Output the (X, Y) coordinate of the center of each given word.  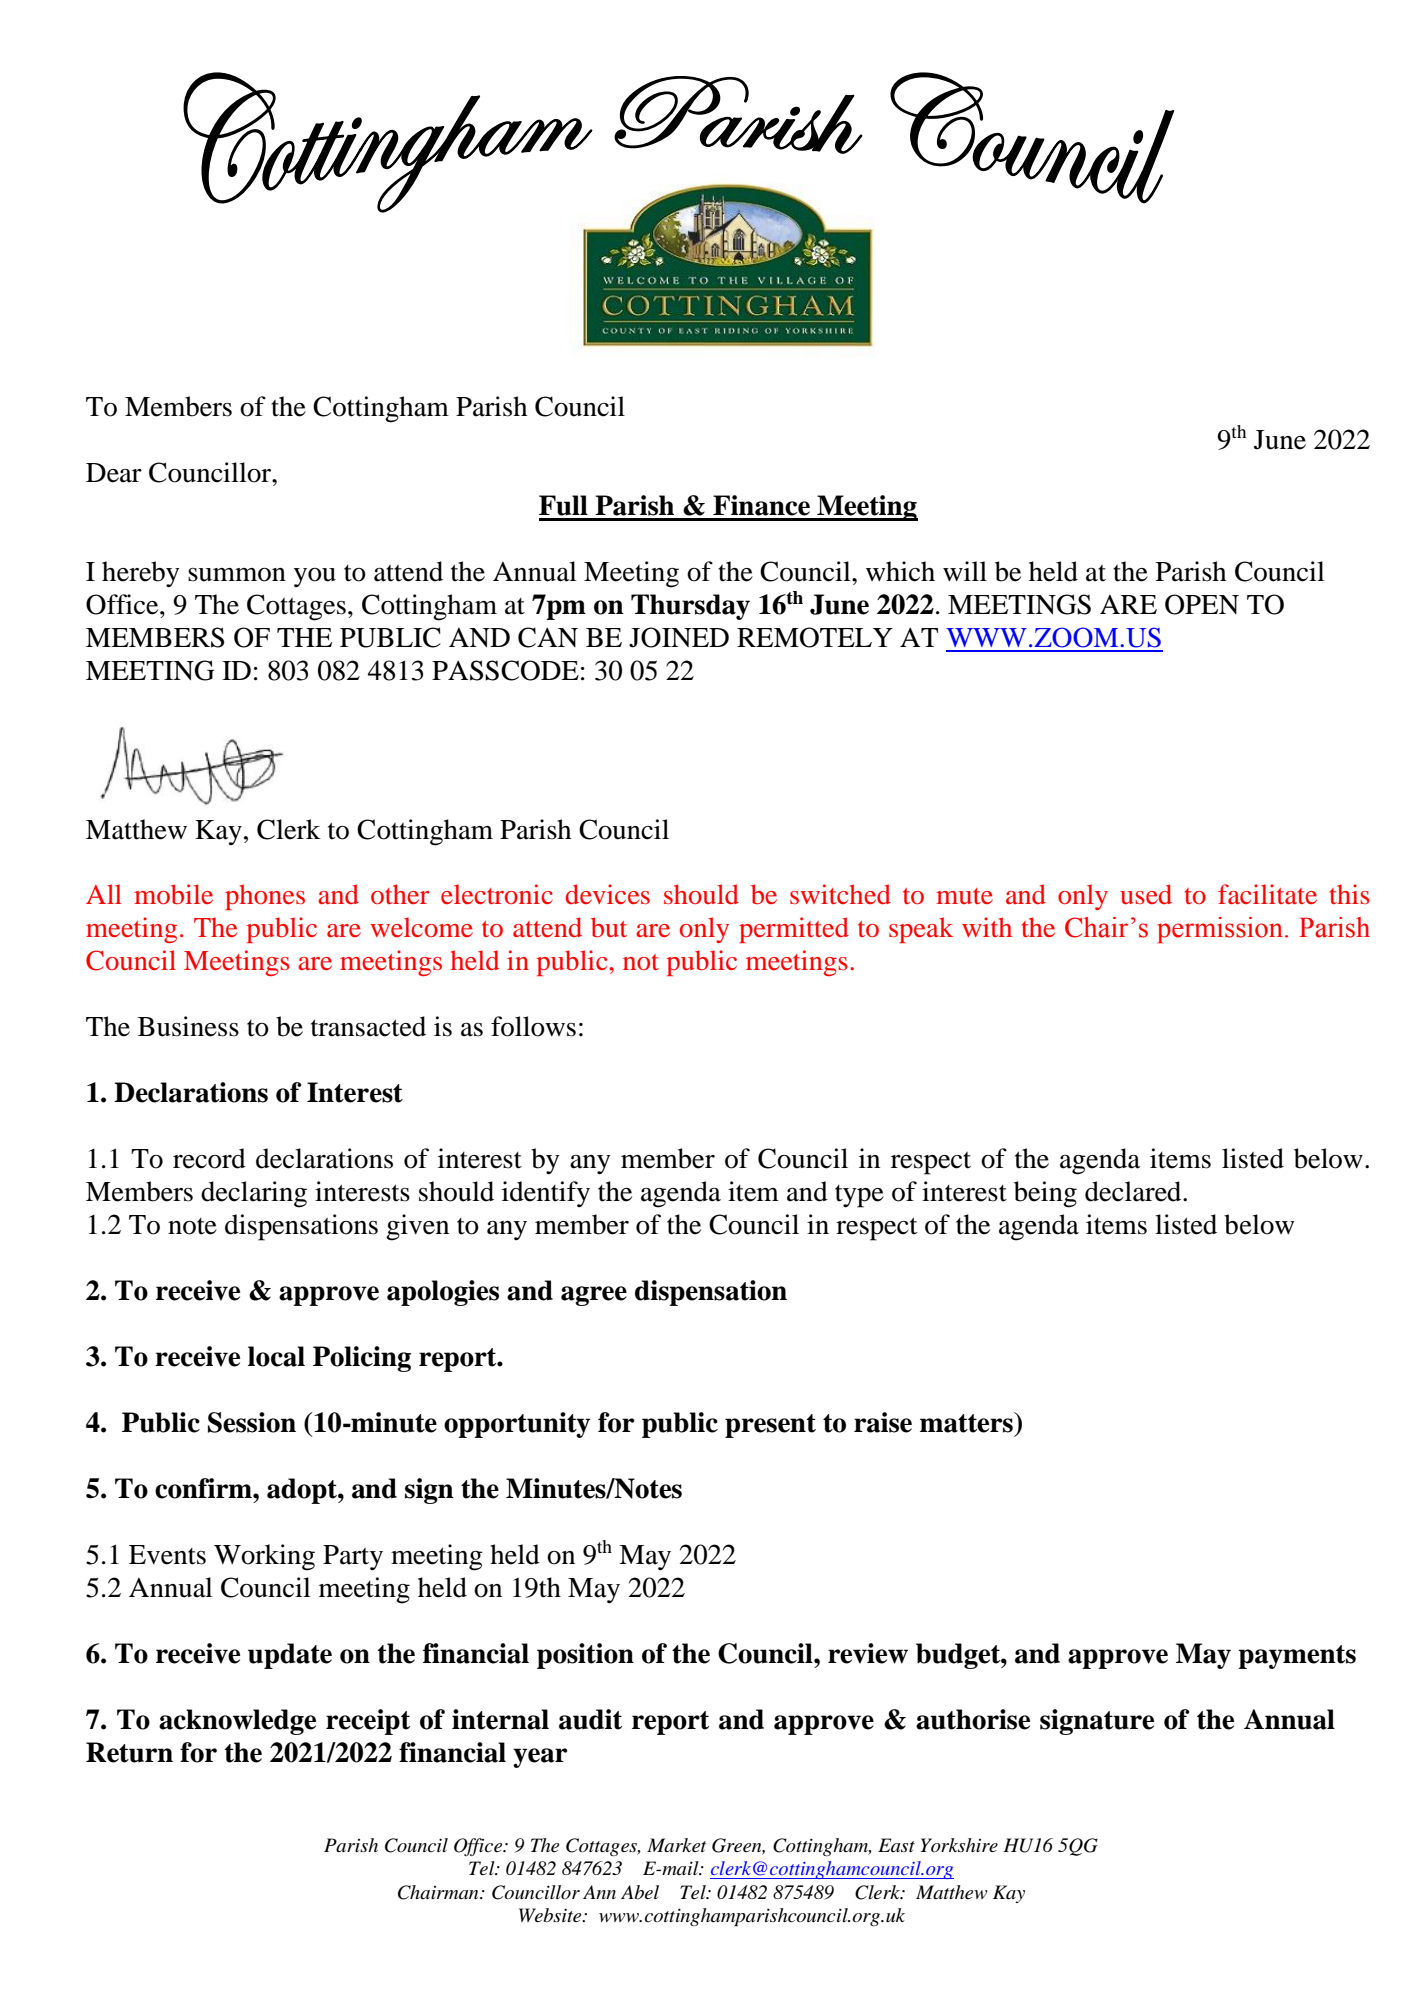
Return (129, 1752)
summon (237, 575)
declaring (254, 1194)
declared (1134, 1191)
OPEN (1202, 604)
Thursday (690, 607)
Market (676, 1845)
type (859, 1196)
